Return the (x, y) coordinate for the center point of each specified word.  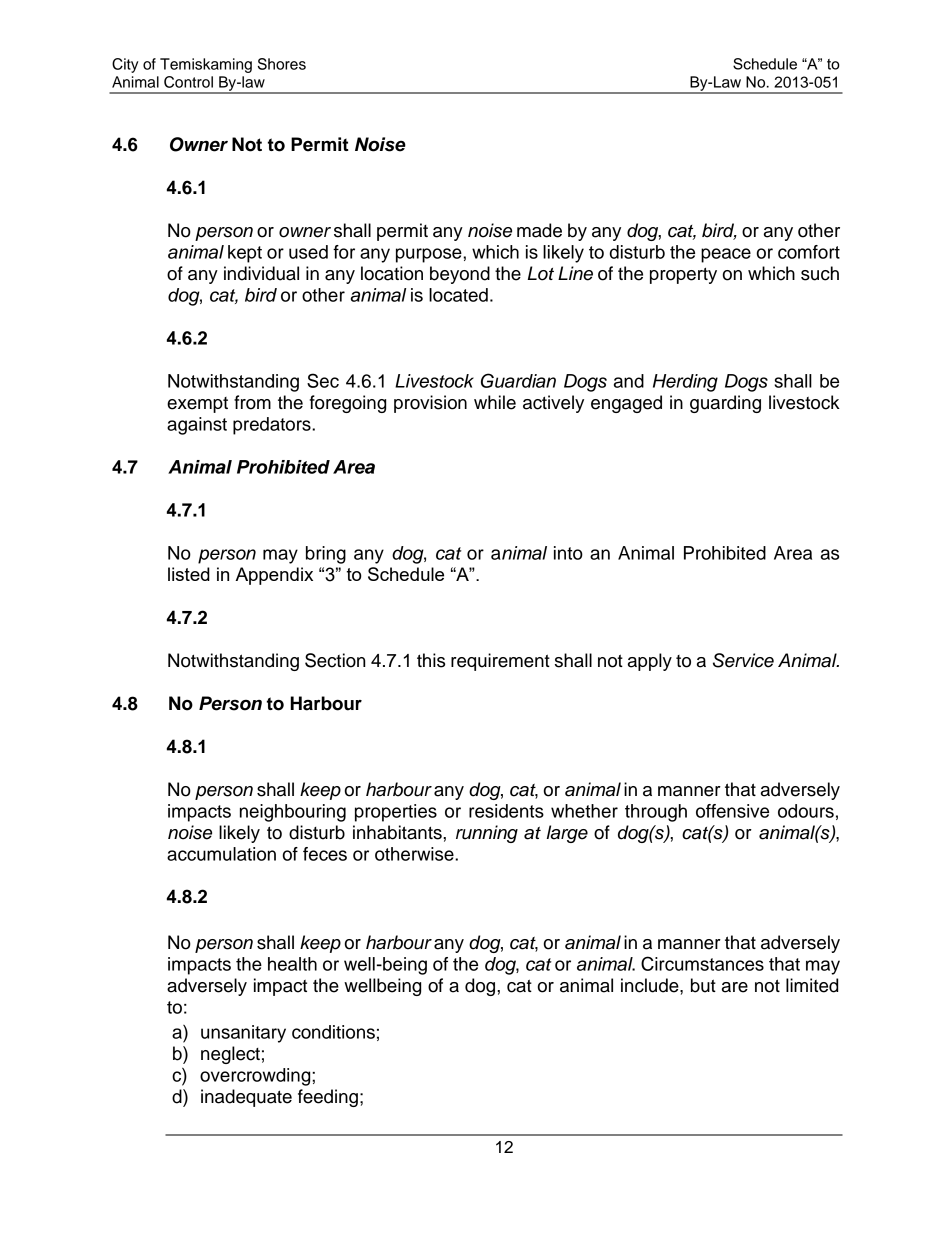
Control (188, 82)
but (703, 985)
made (539, 230)
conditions (333, 1032)
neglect (230, 1055)
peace (726, 255)
